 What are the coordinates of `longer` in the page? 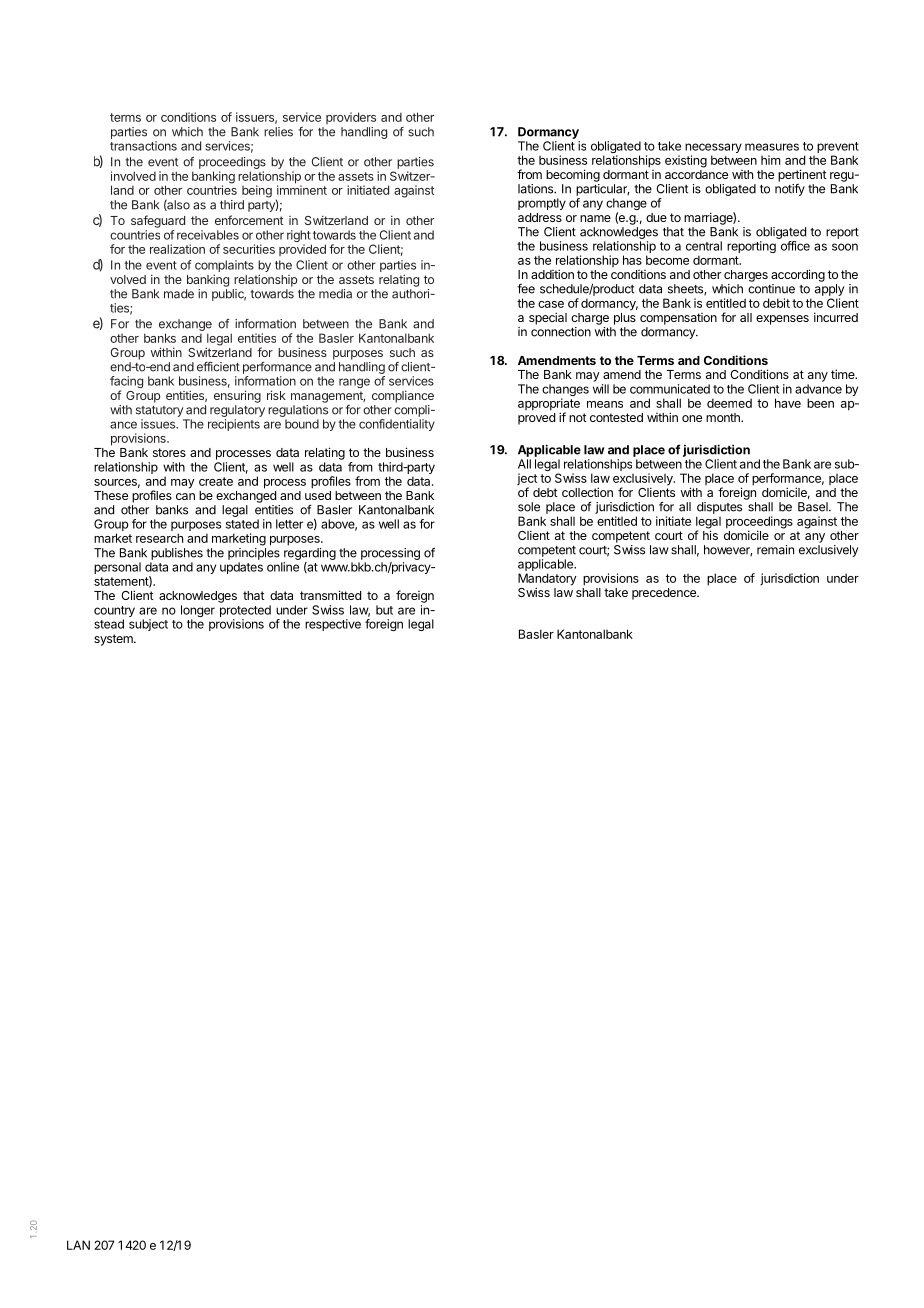 It's located at (198, 612).
